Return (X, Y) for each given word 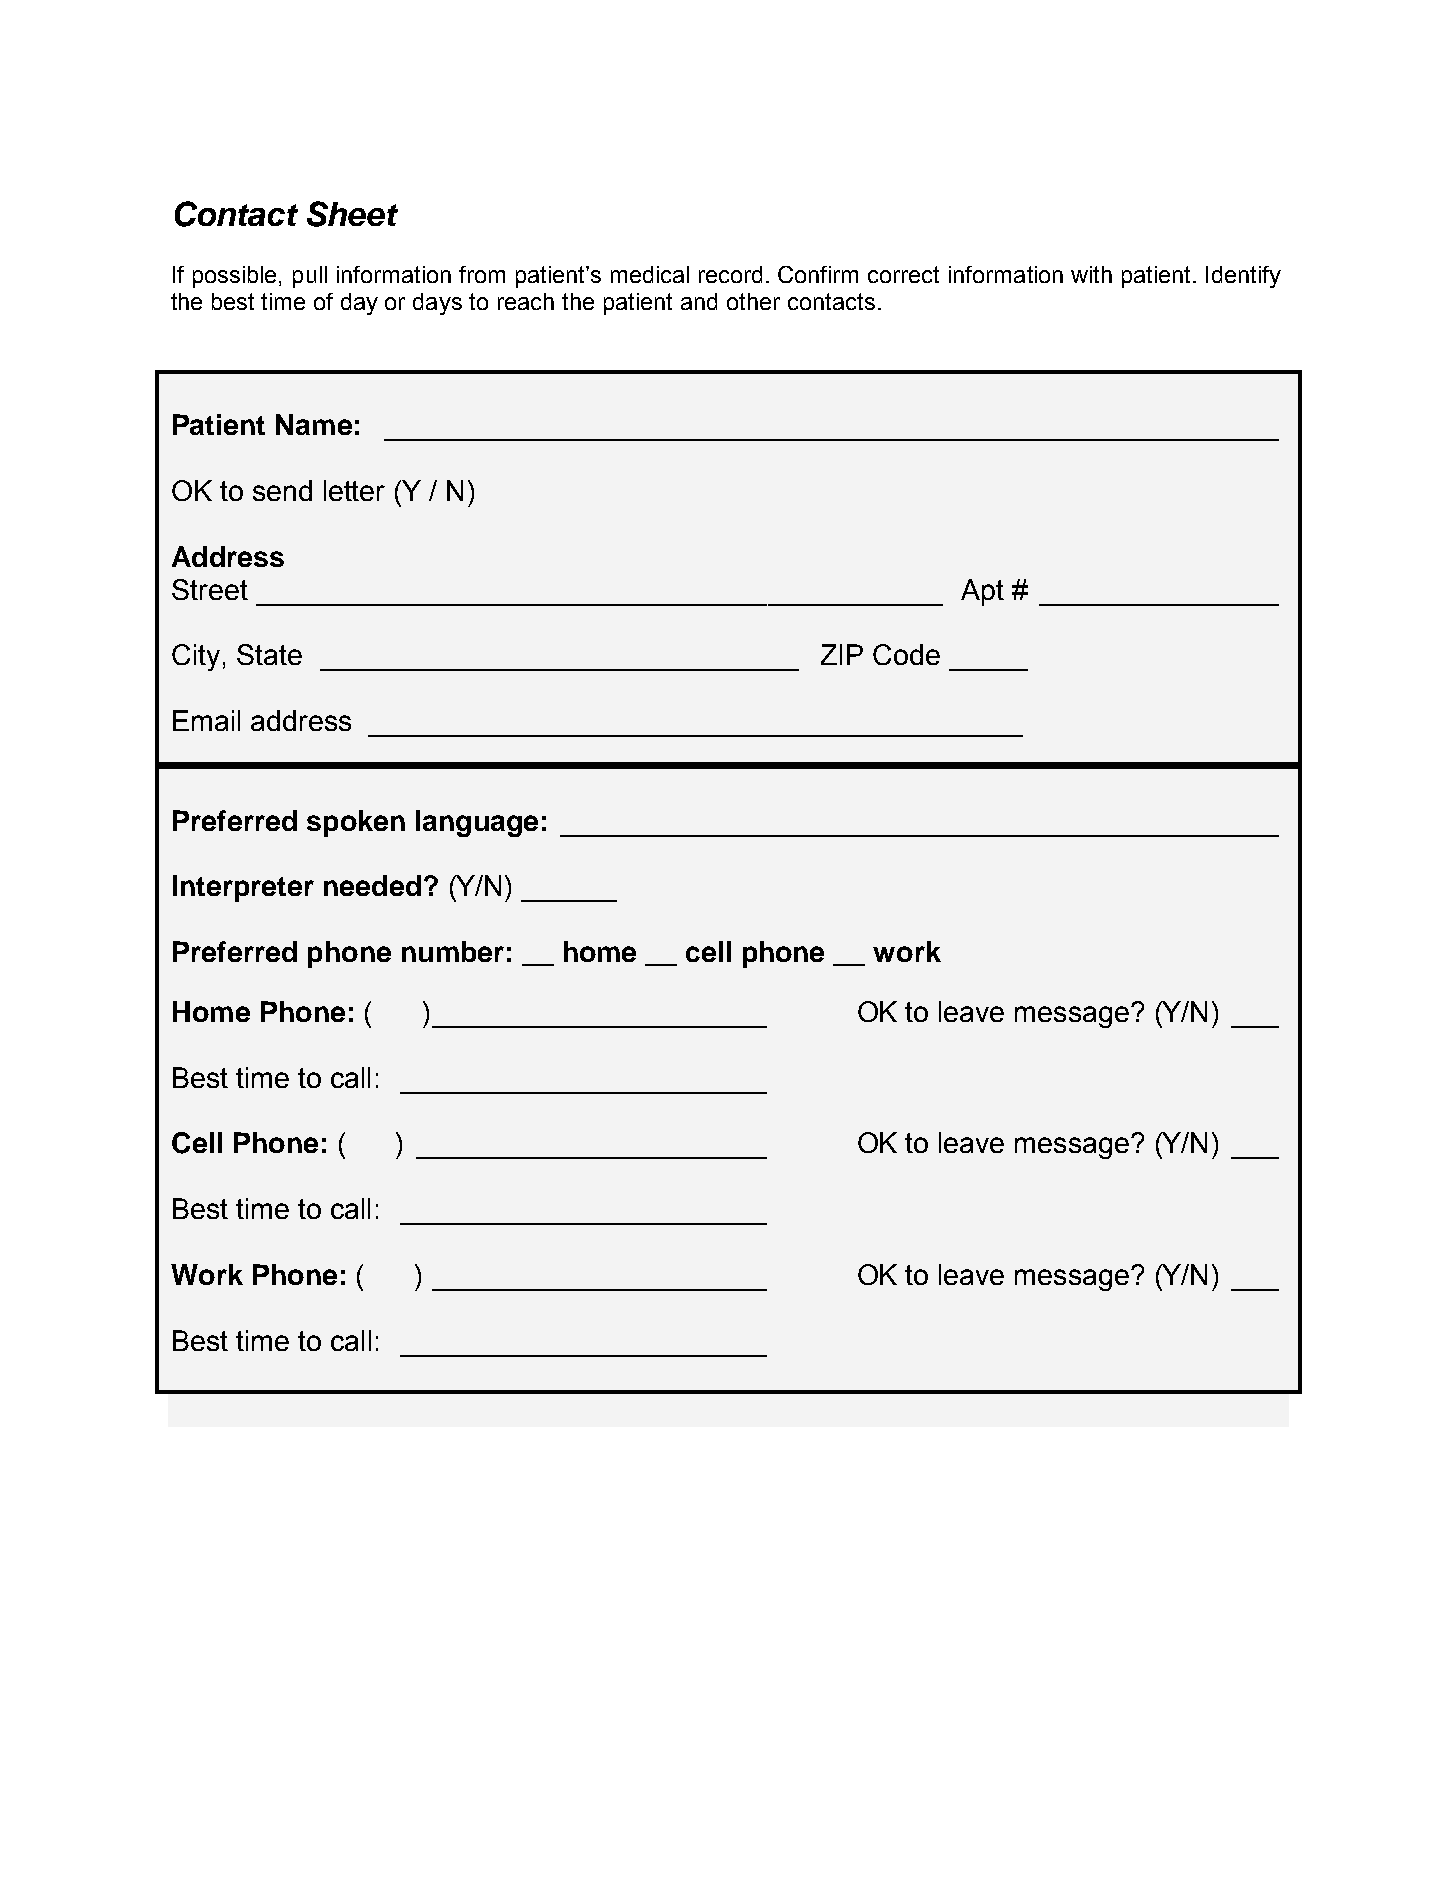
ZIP (842, 654)
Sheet (352, 214)
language (477, 823)
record (730, 274)
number (453, 951)
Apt (982, 592)
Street (210, 589)
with (1091, 274)
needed (372, 885)
